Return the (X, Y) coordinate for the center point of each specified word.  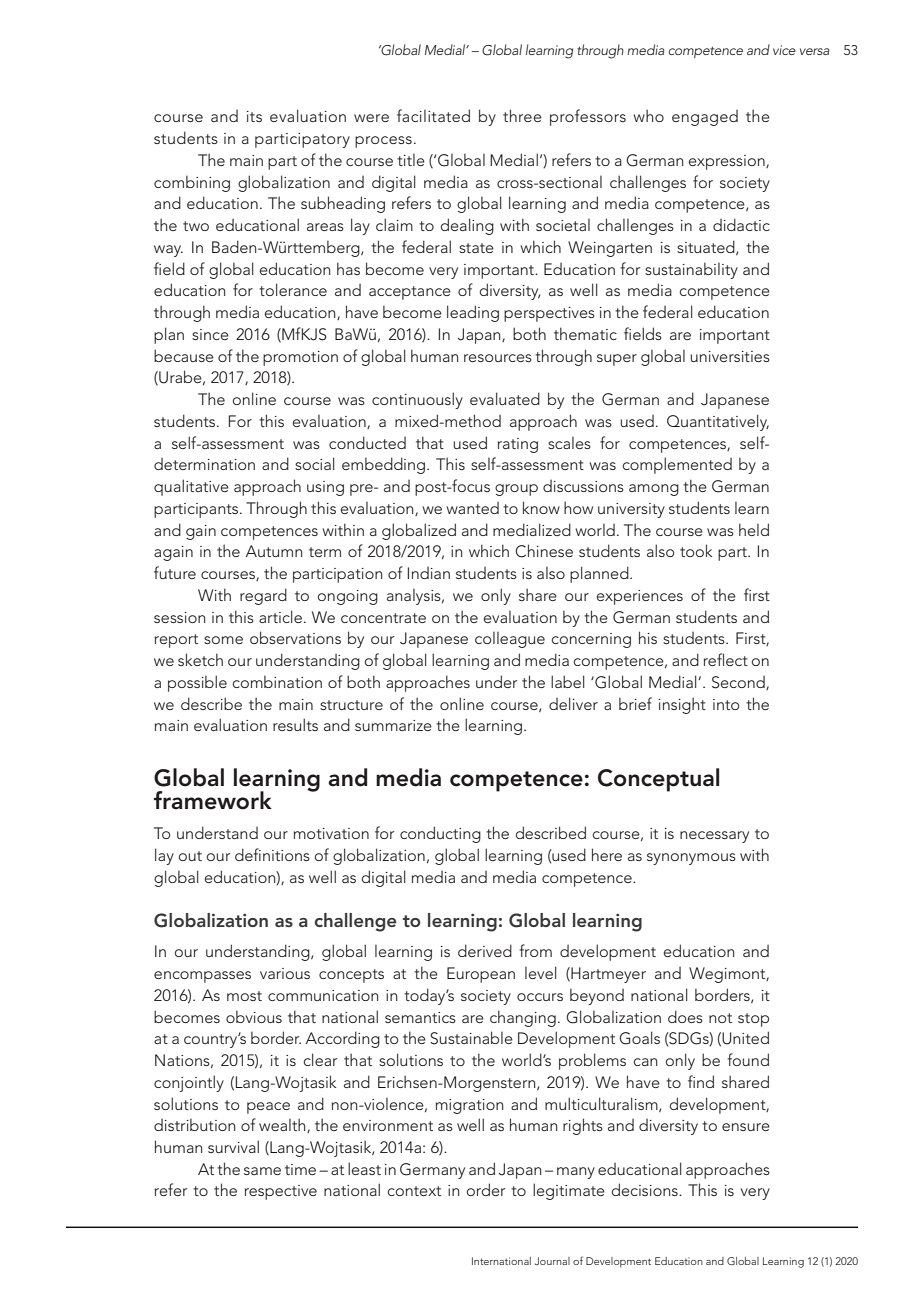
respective (281, 1192)
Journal (552, 1261)
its (254, 116)
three (522, 115)
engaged (705, 118)
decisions (645, 1189)
